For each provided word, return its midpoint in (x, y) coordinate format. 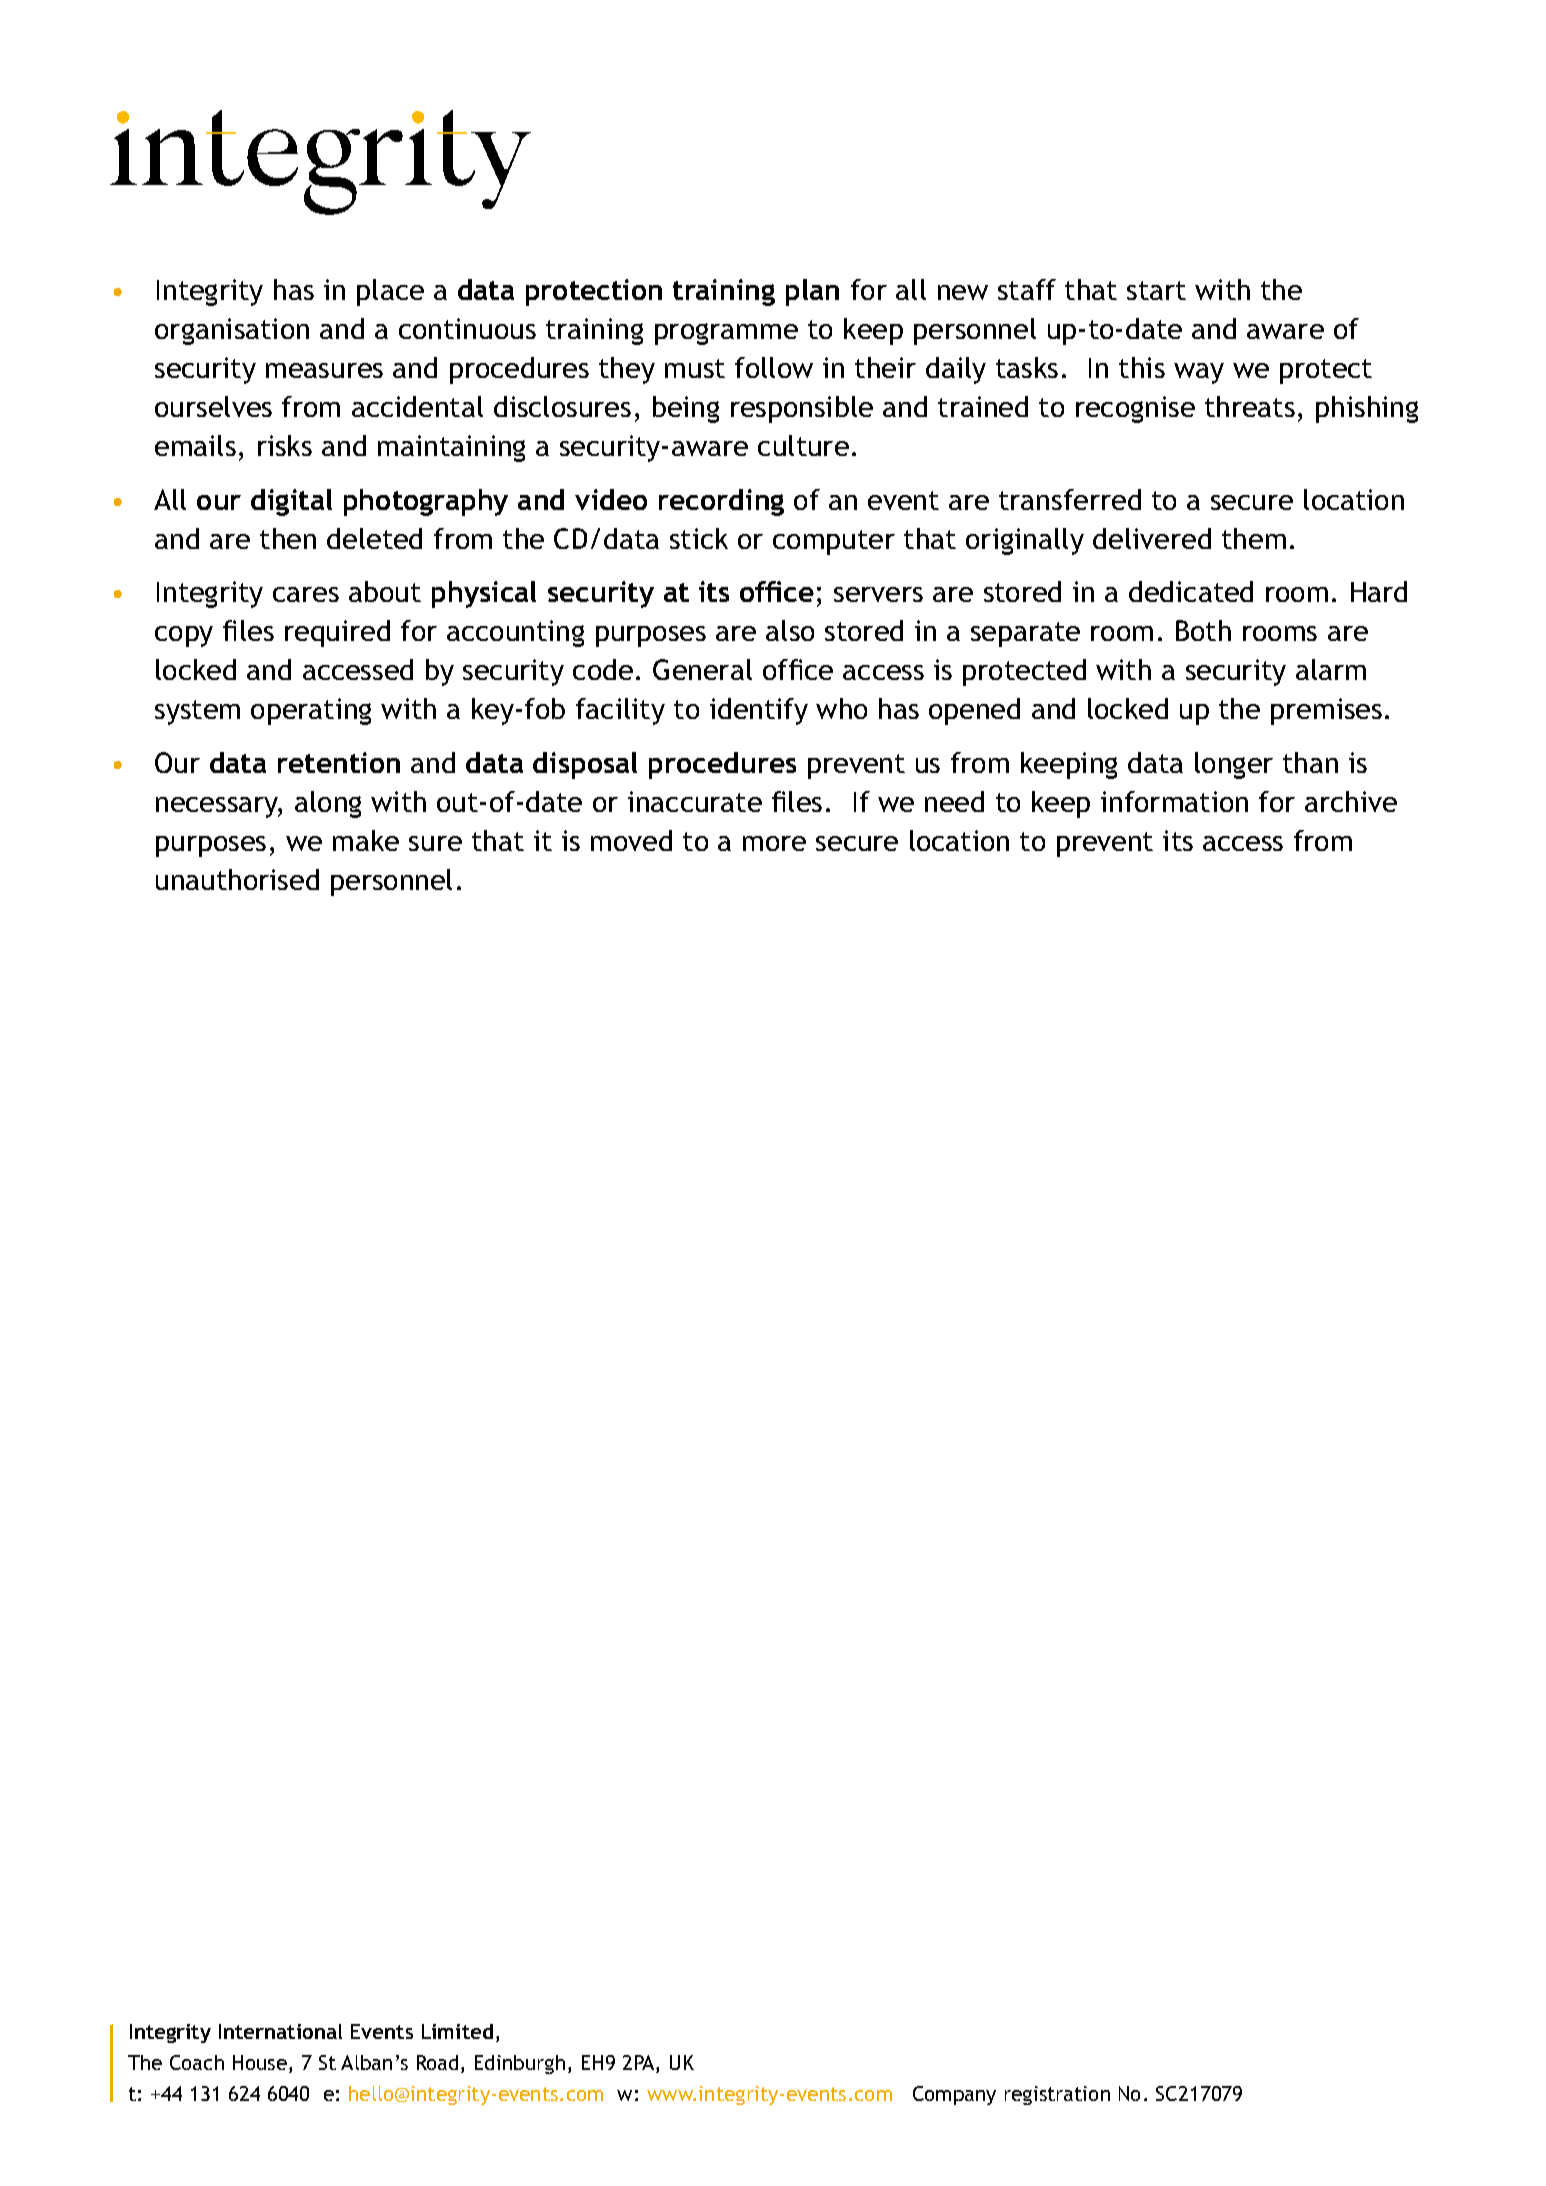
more (774, 843)
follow (774, 367)
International (280, 2031)
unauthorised (237, 879)
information (1174, 801)
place (390, 292)
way (1199, 373)
